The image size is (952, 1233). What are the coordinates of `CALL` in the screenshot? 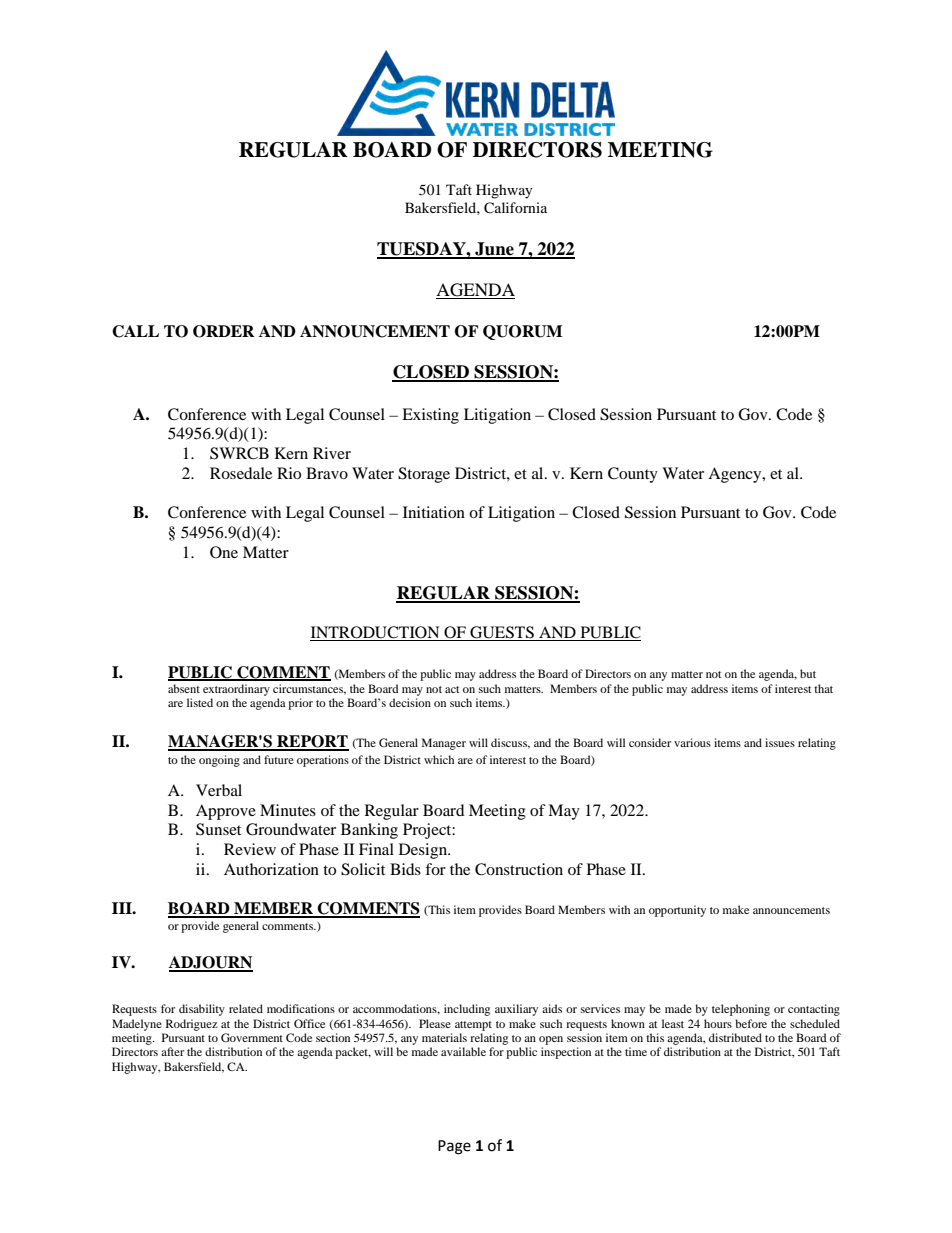 It's located at (135, 331).
